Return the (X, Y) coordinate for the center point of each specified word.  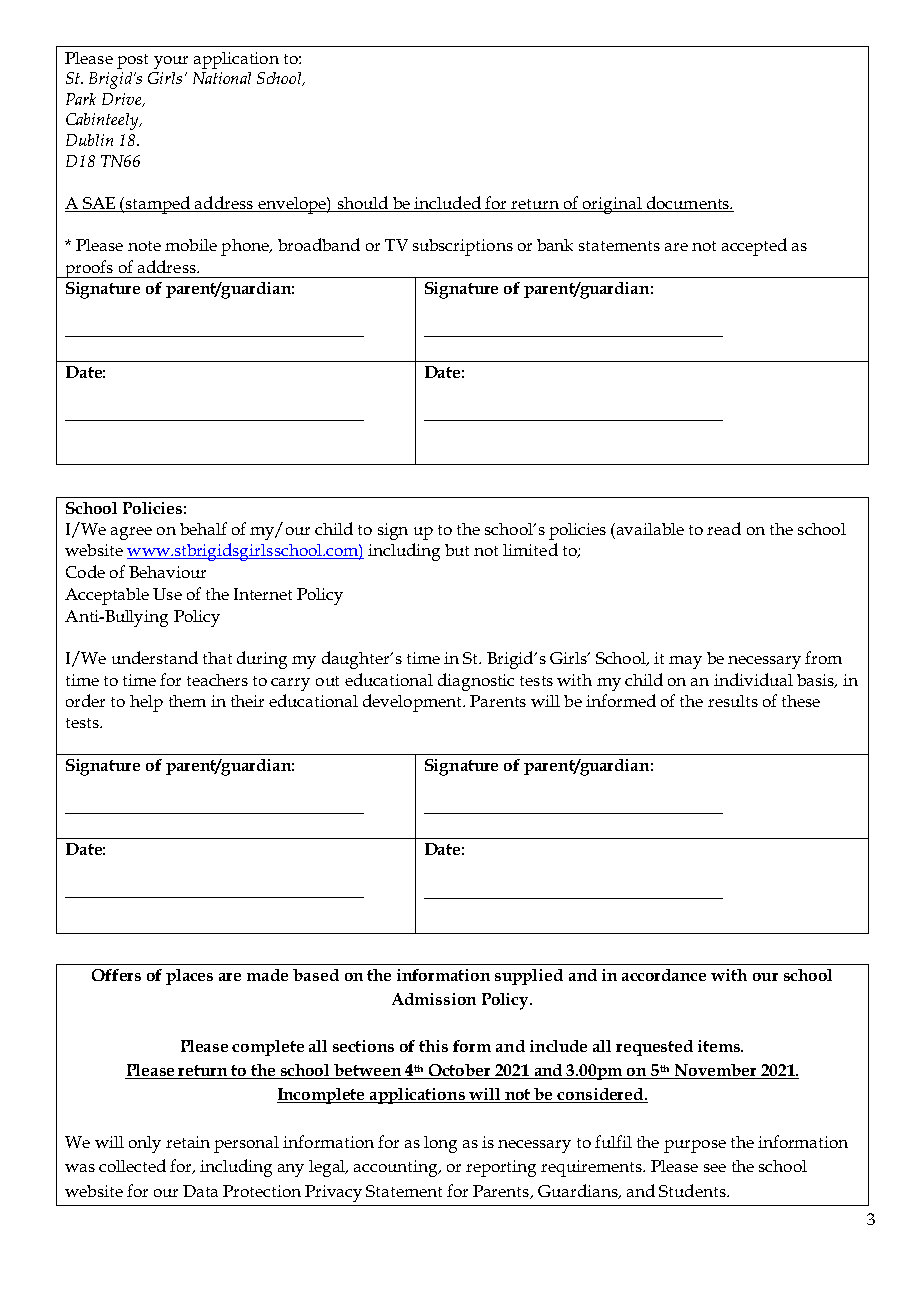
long (440, 1144)
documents (687, 204)
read (724, 528)
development (413, 703)
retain (188, 1142)
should (363, 204)
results (733, 701)
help (146, 703)
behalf (203, 528)
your (171, 62)
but (457, 550)
